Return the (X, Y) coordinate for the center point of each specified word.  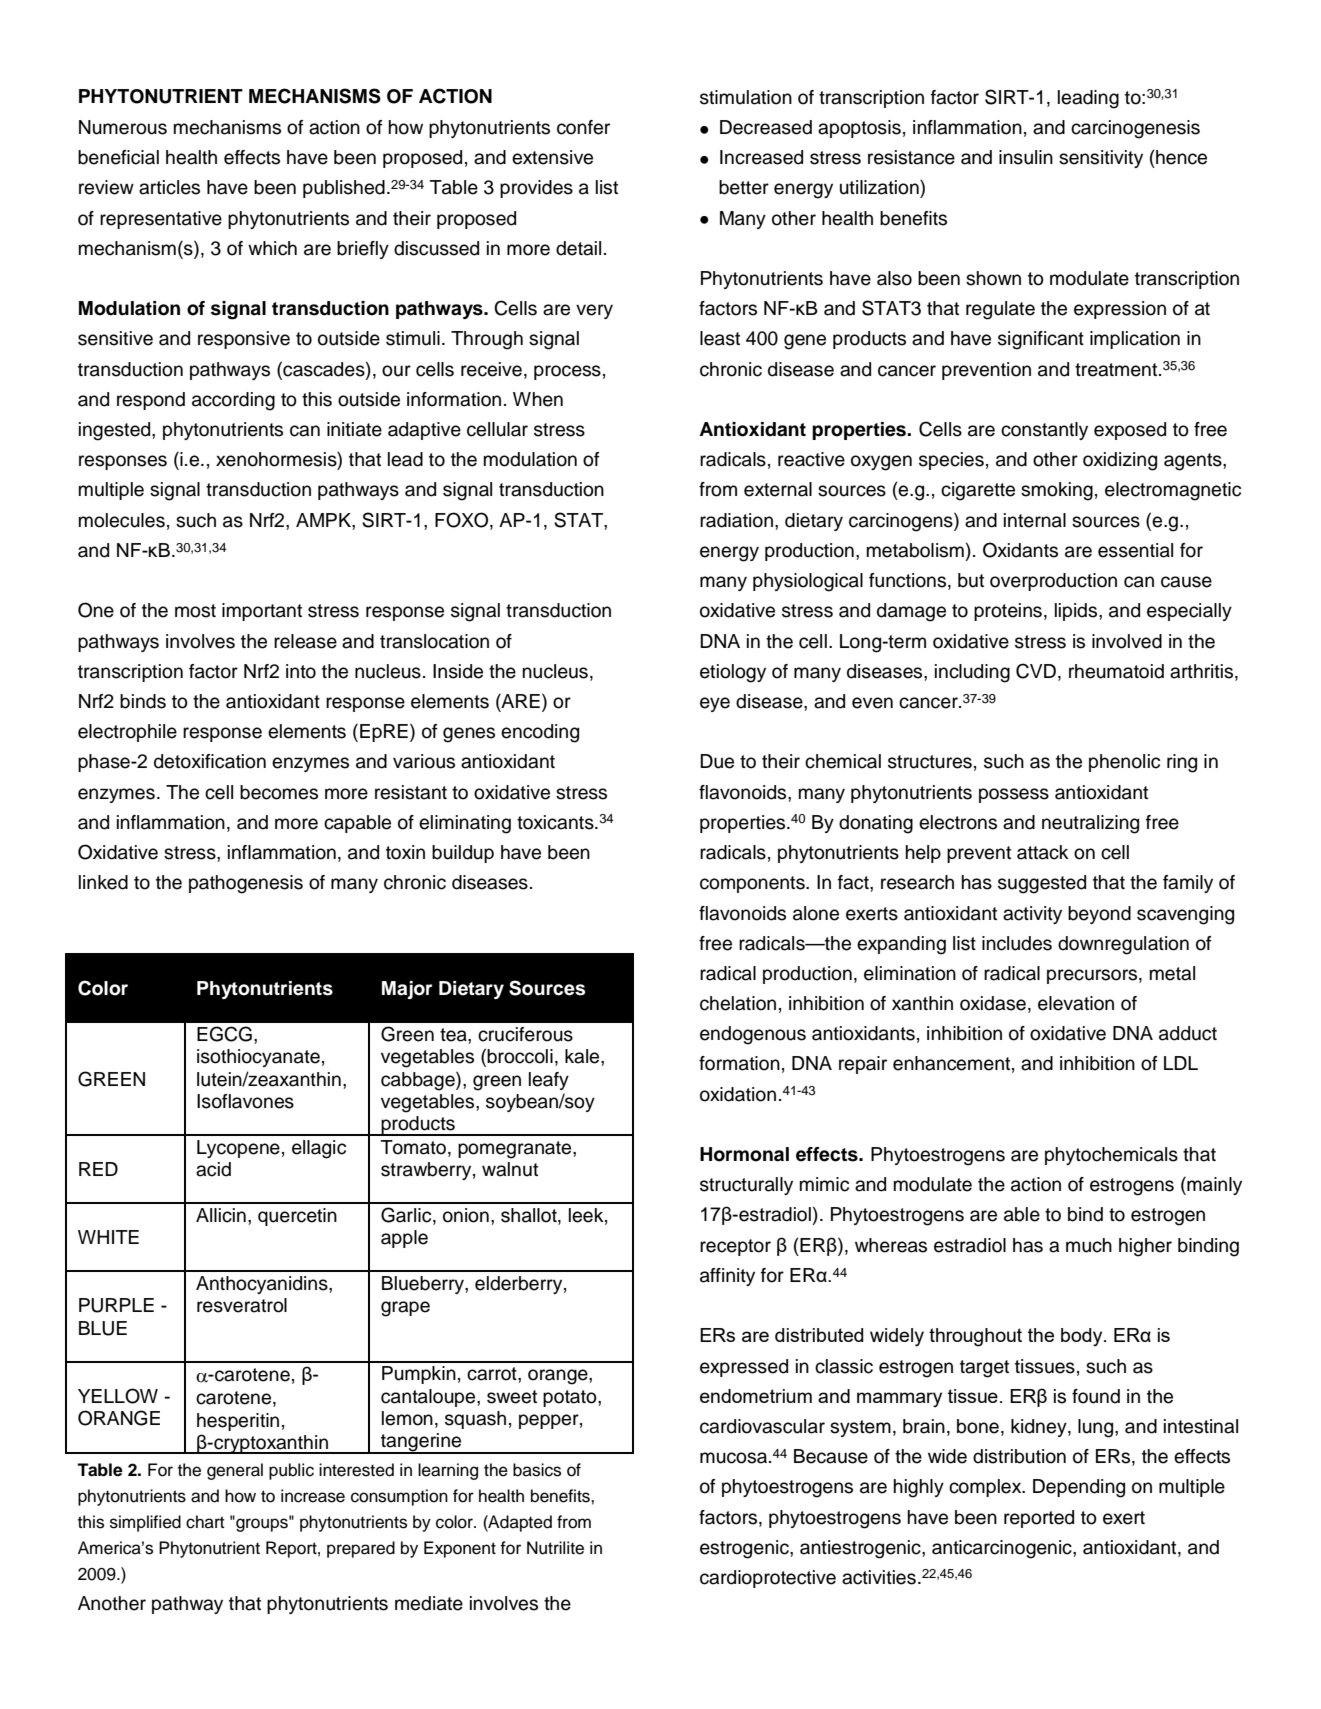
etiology (733, 673)
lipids (1077, 612)
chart (205, 1522)
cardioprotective (768, 1579)
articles (169, 187)
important (262, 612)
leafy (549, 1081)
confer (583, 127)
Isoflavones (245, 1101)
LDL (1181, 1063)
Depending (1079, 1488)
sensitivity (1101, 159)
